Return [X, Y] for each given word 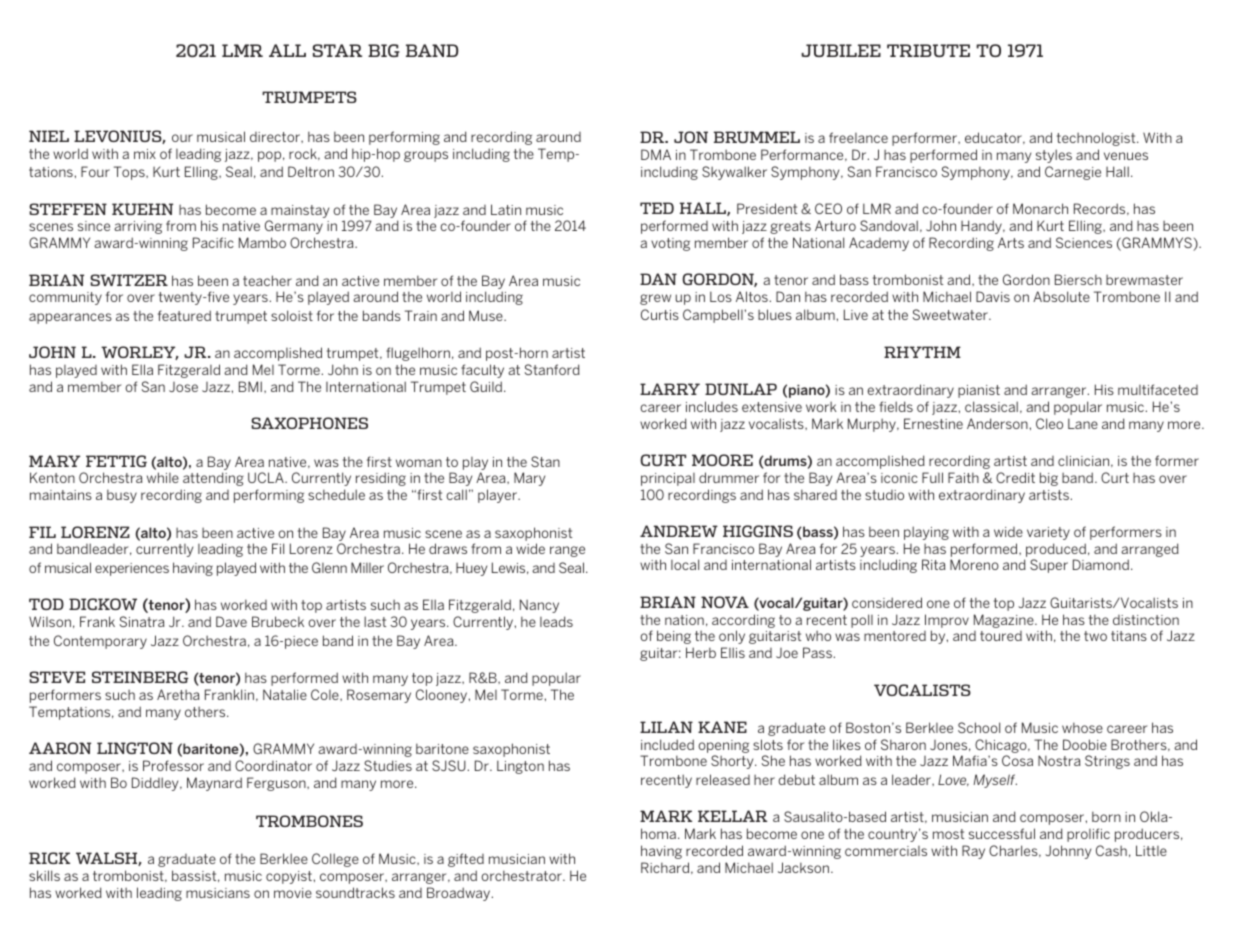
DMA [656, 154]
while [163, 477]
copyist [289, 877]
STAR [337, 50]
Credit [1015, 477]
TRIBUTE [928, 50]
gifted [466, 860]
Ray [973, 852]
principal [668, 479]
